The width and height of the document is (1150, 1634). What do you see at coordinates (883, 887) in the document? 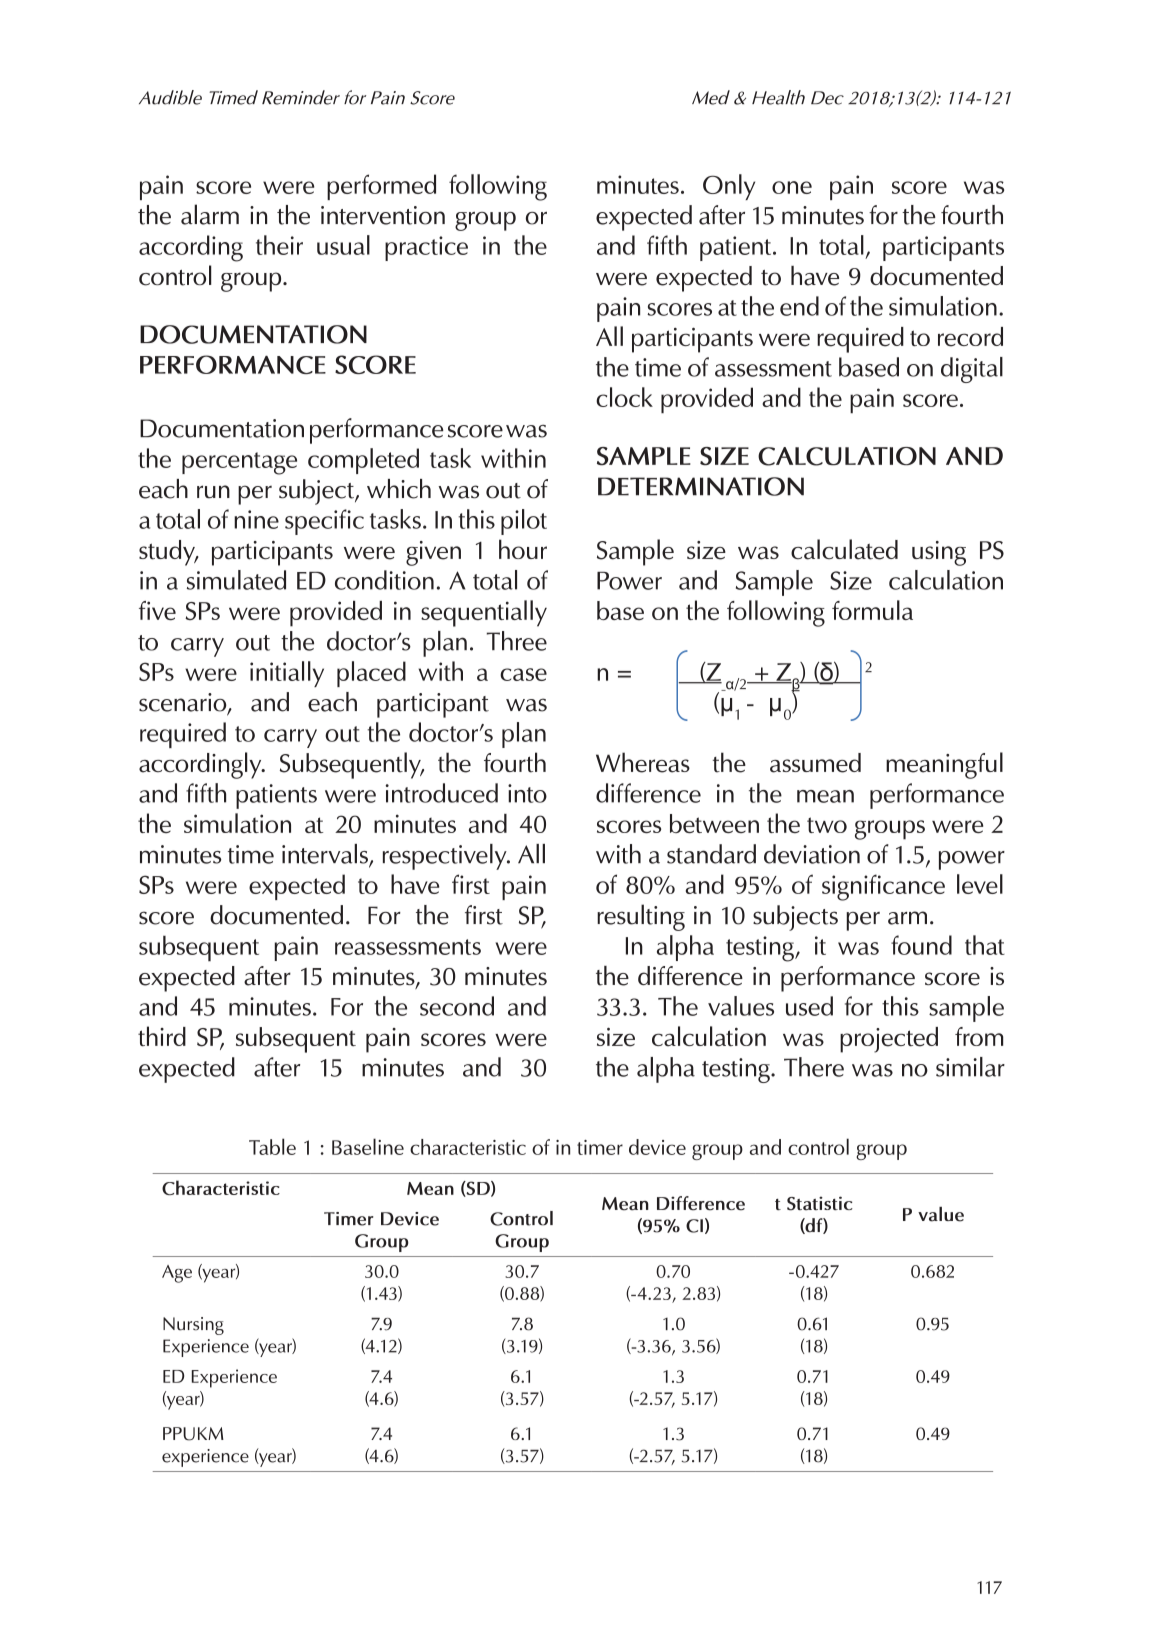
I see `significance` at bounding box center [883, 887].
